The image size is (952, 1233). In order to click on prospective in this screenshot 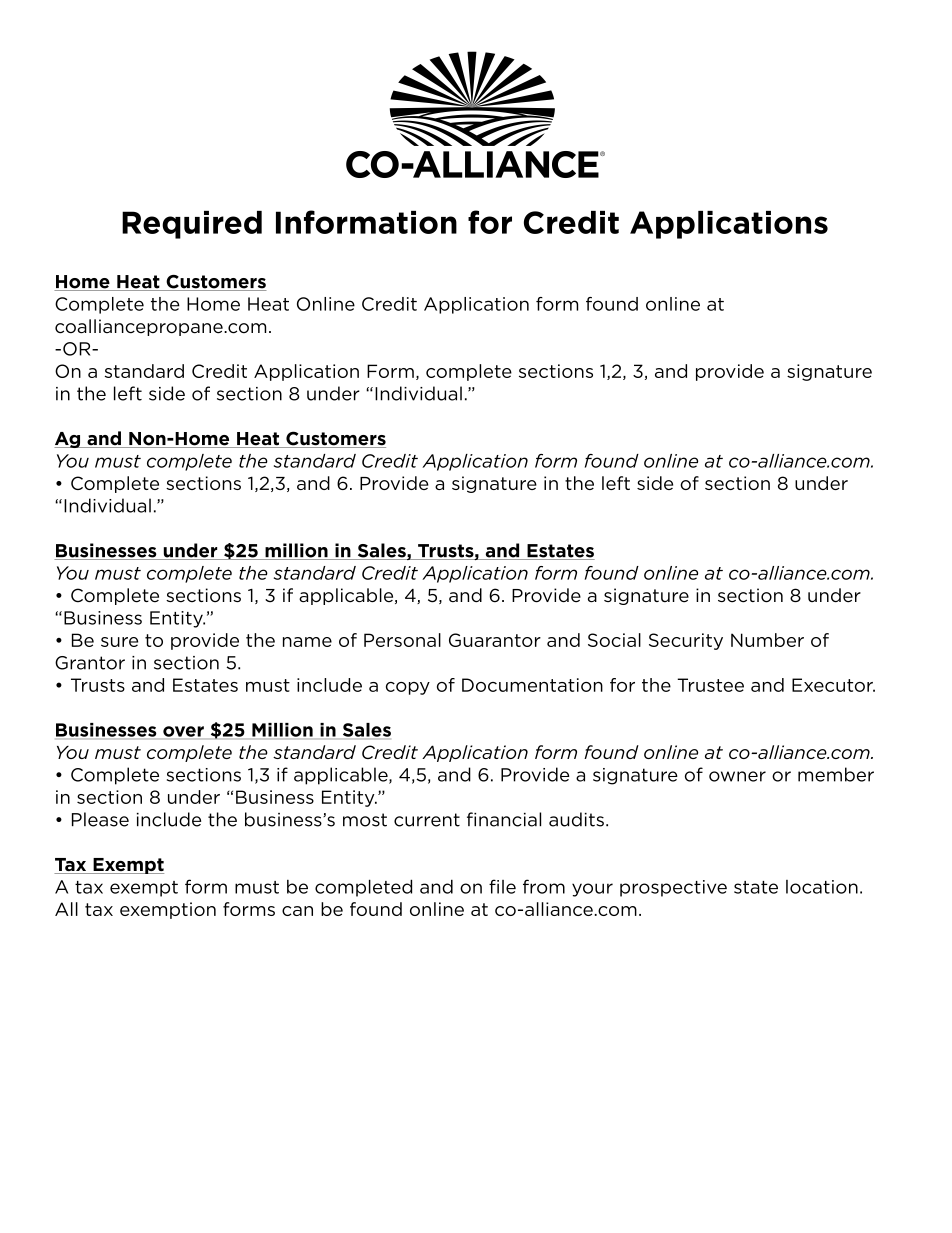, I will do `click(673, 888)`.
